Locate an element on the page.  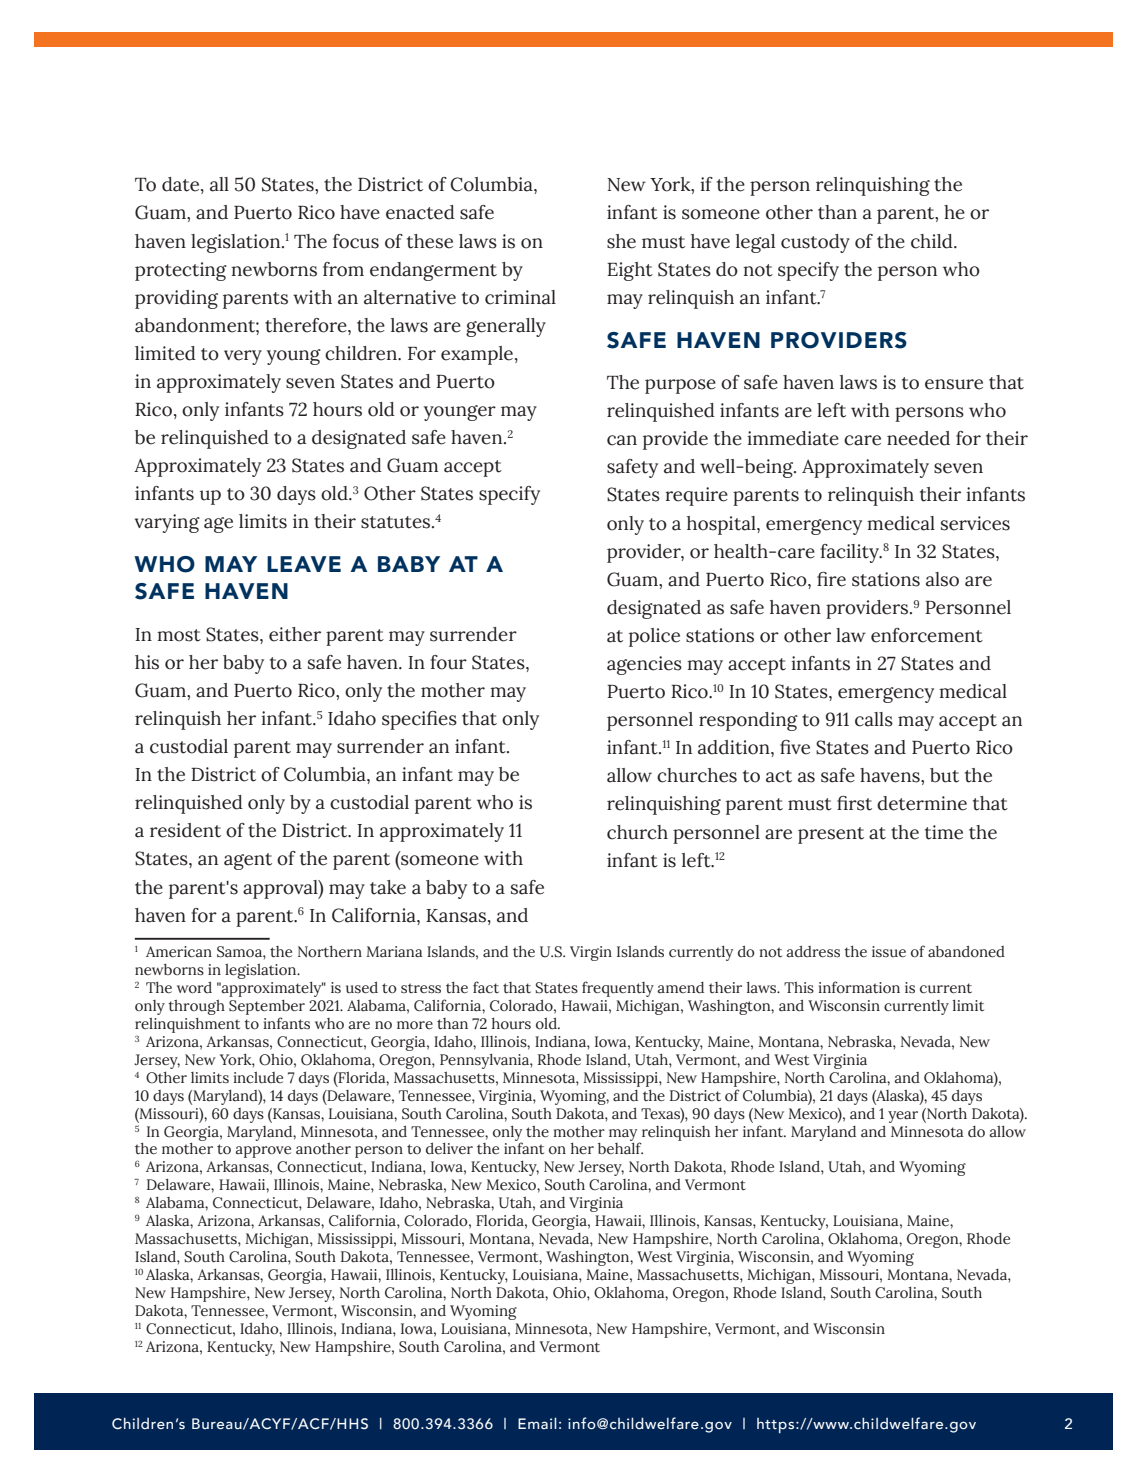
frequently is located at coordinates (618, 989).
